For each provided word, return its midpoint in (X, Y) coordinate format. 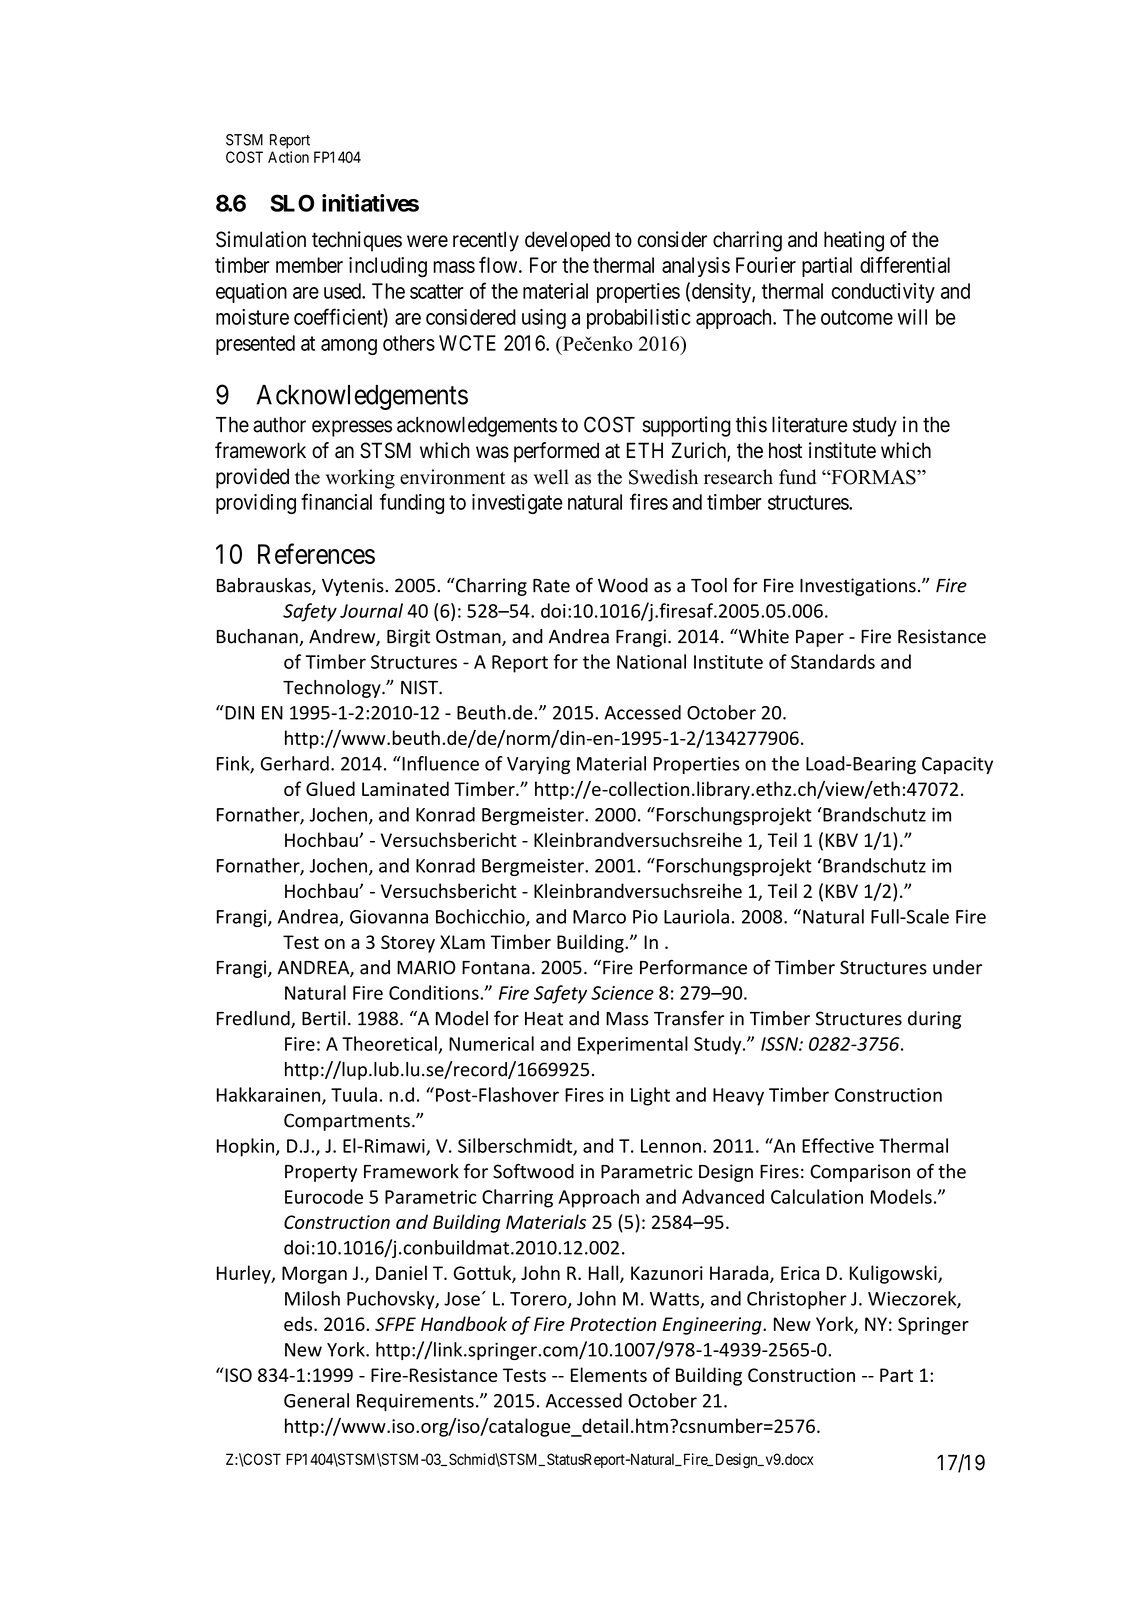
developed (567, 241)
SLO (292, 203)
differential (905, 265)
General (316, 1400)
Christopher (797, 1300)
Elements (609, 1374)
